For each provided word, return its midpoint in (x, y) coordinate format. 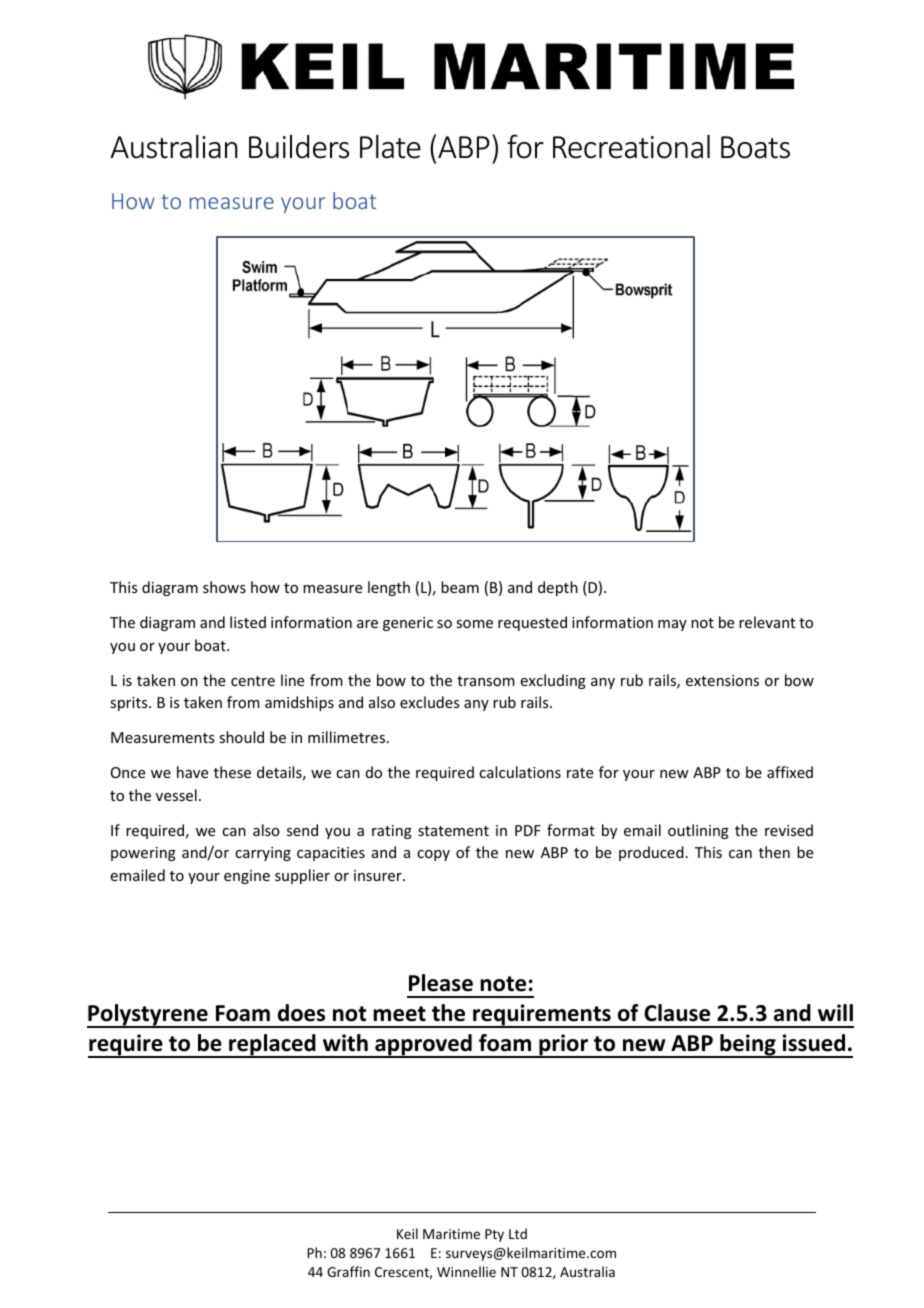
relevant (767, 622)
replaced (272, 1046)
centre (253, 681)
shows (224, 587)
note (503, 984)
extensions (722, 680)
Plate (390, 146)
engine (247, 877)
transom (486, 681)
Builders (299, 147)
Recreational (631, 146)
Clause (677, 1013)
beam (460, 587)
